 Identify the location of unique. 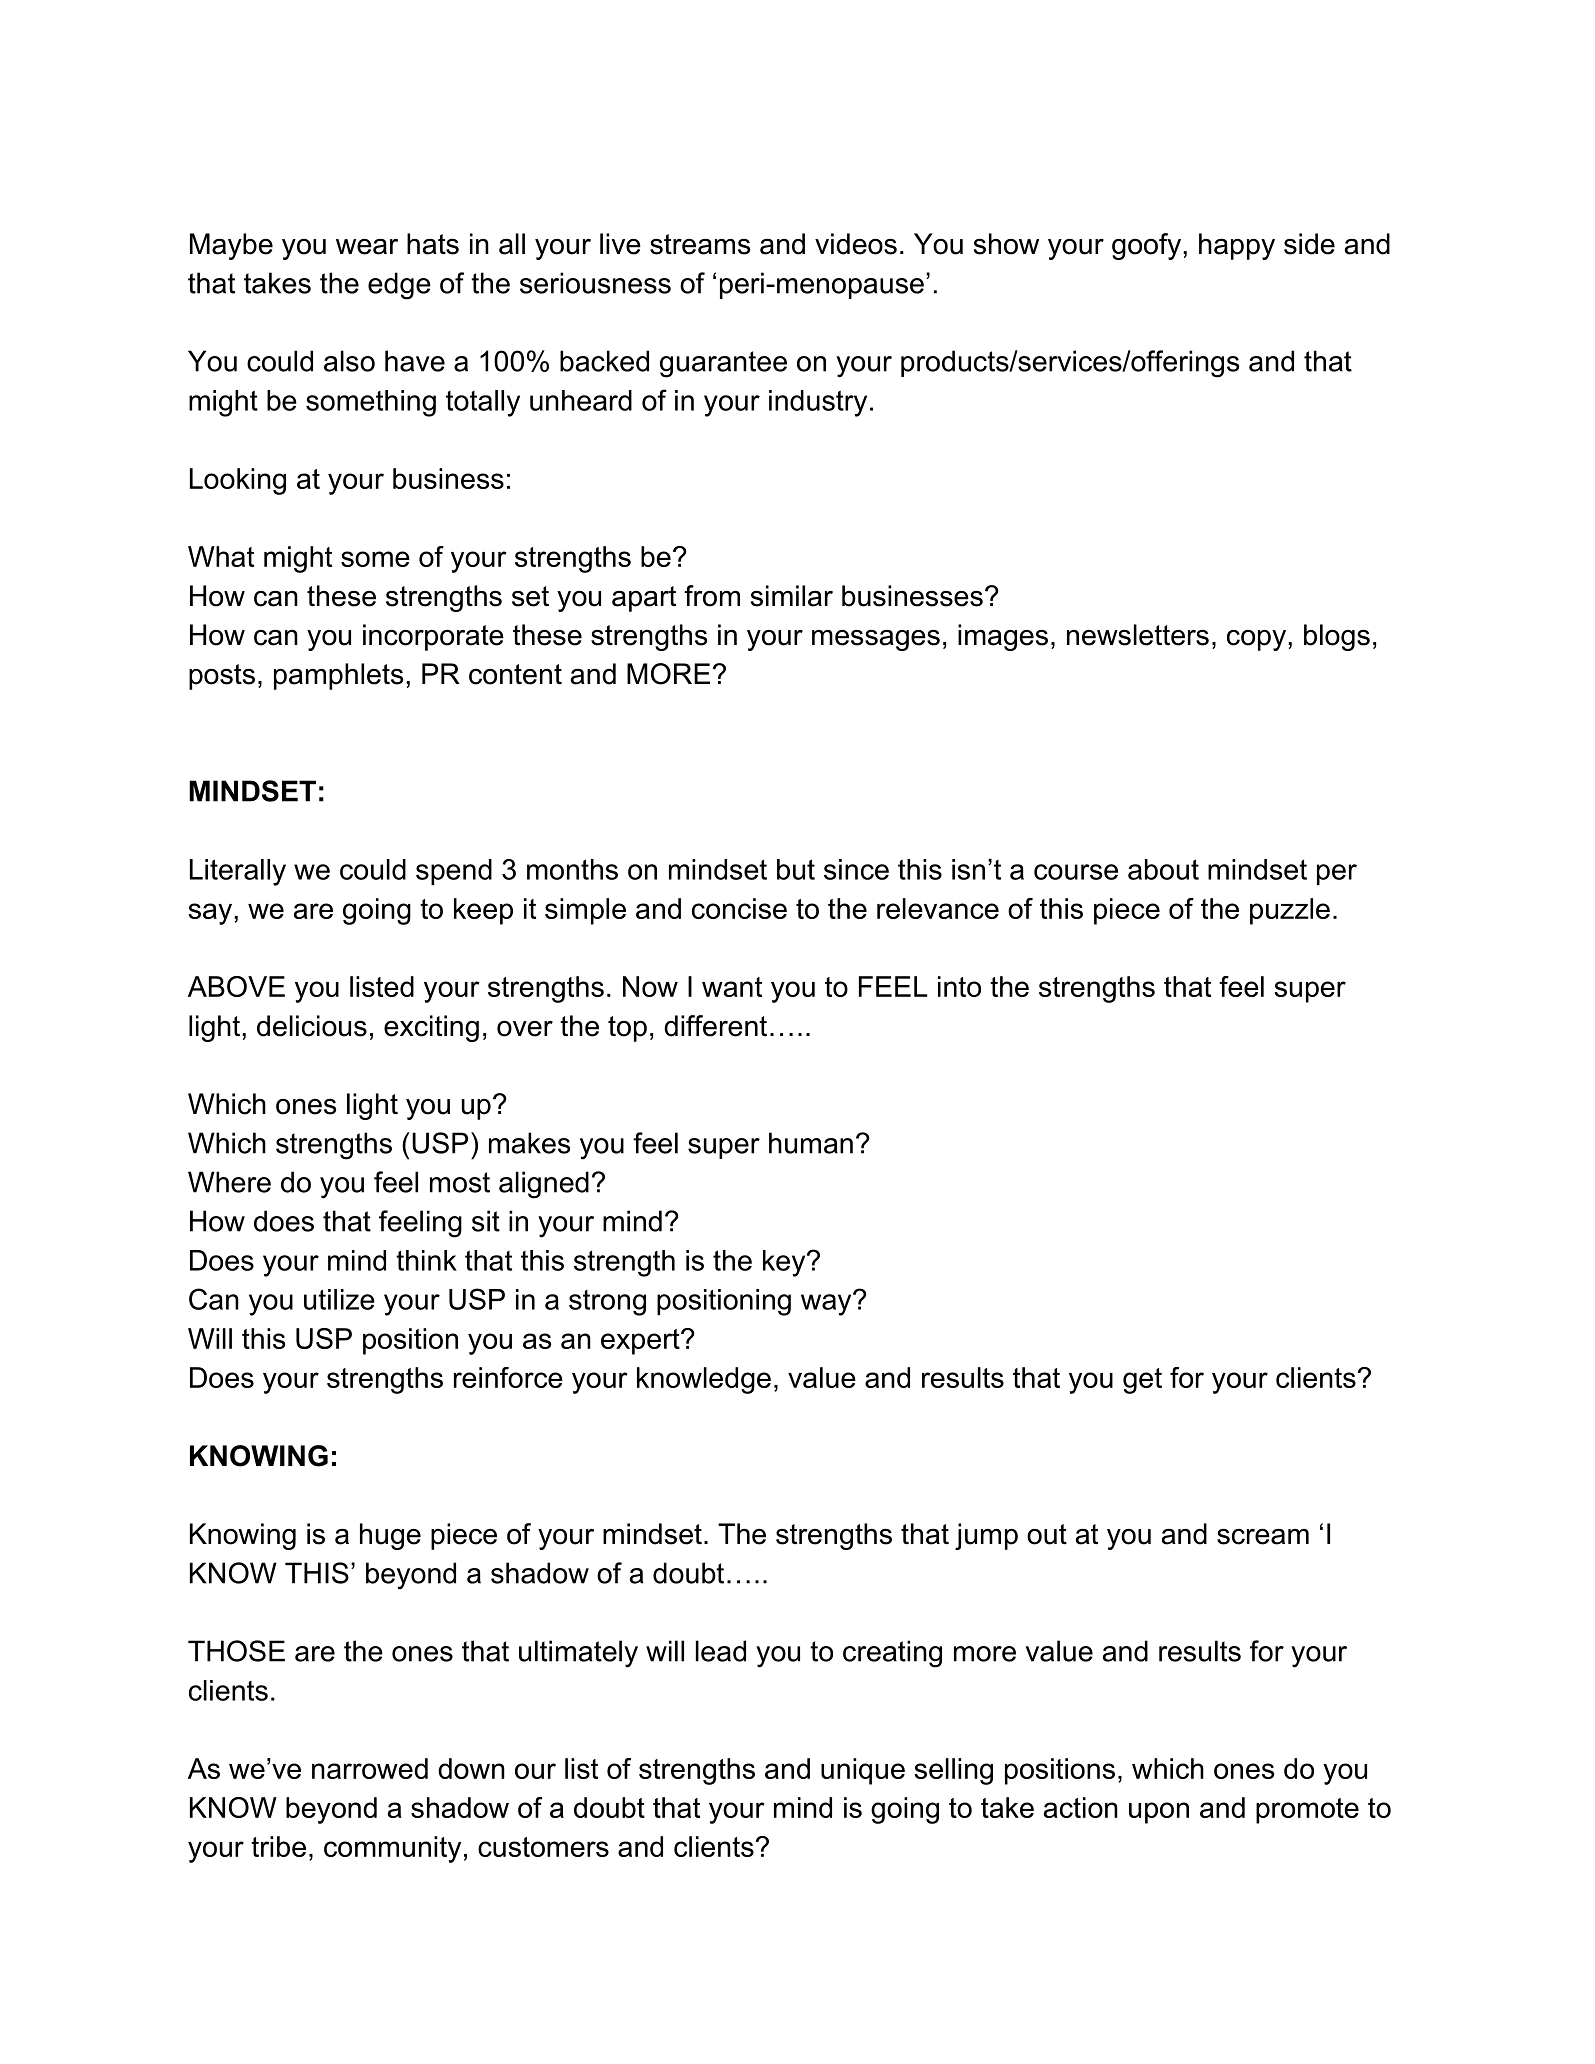
(863, 1771).
